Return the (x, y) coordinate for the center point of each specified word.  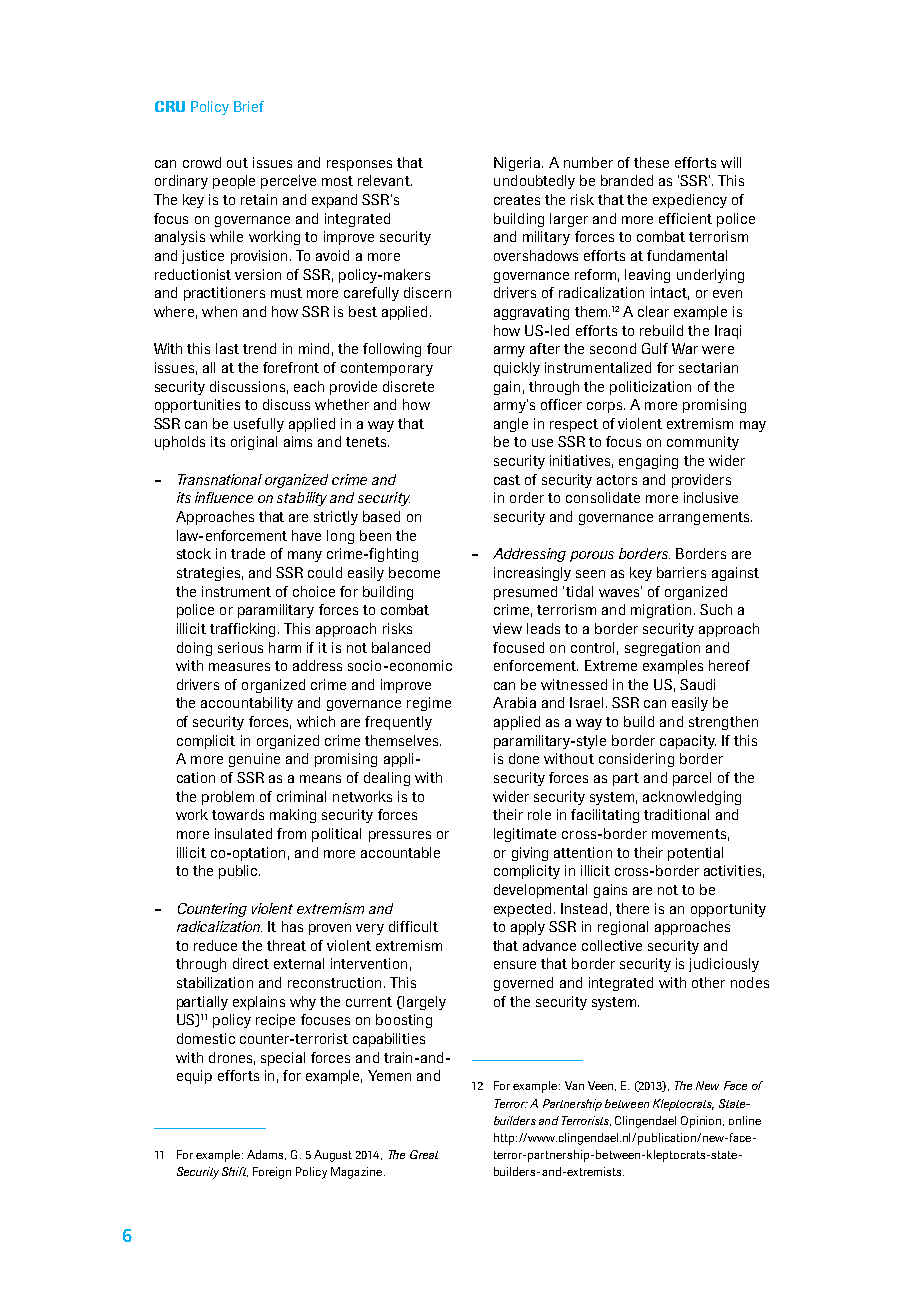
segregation (662, 649)
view (507, 628)
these (651, 162)
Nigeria (518, 164)
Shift (235, 1172)
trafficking (244, 630)
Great (424, 1154)
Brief (249, 106)
